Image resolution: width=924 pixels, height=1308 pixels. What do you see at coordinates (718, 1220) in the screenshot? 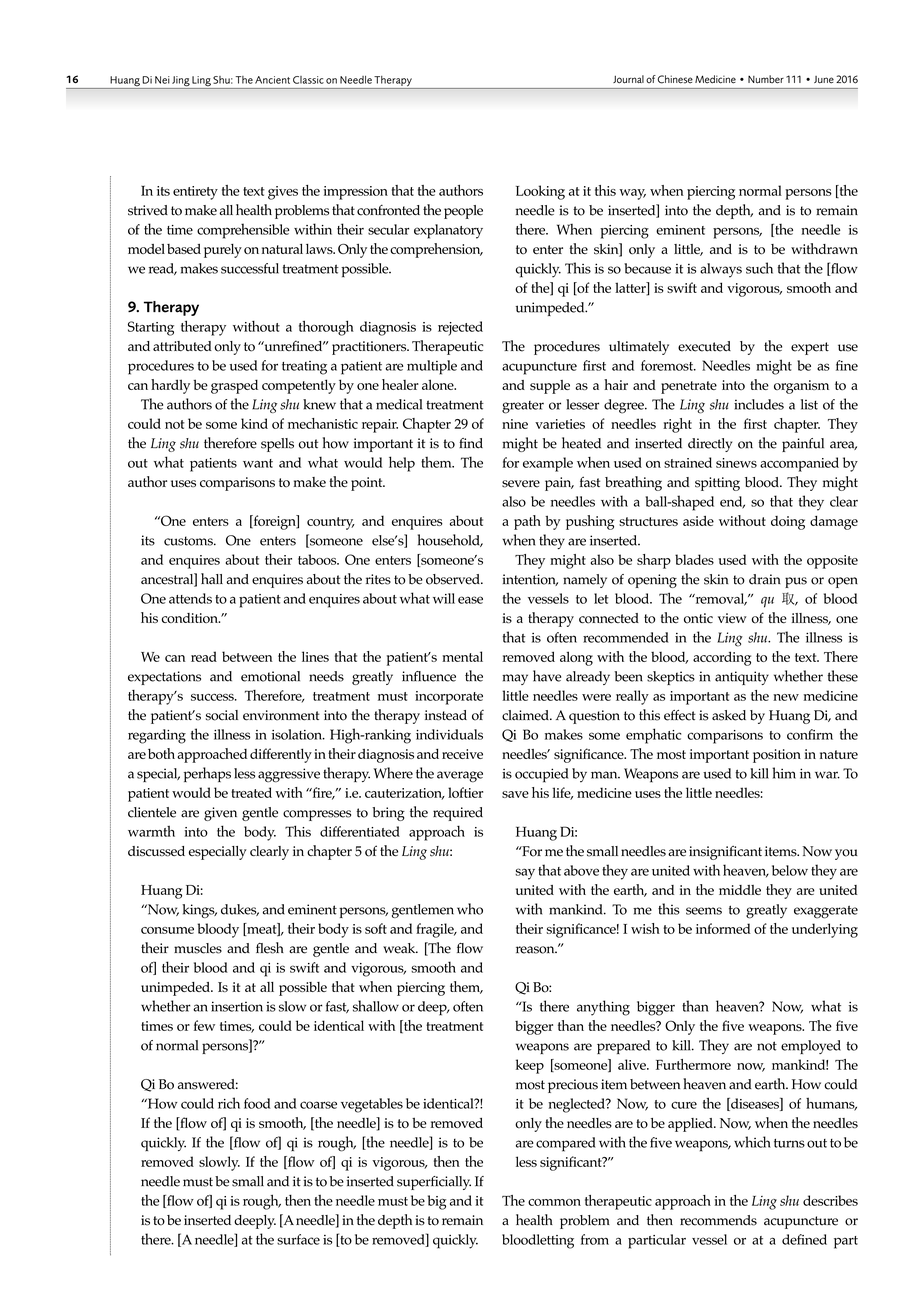
I see `recommends` at bounding box center [718, 1220].
